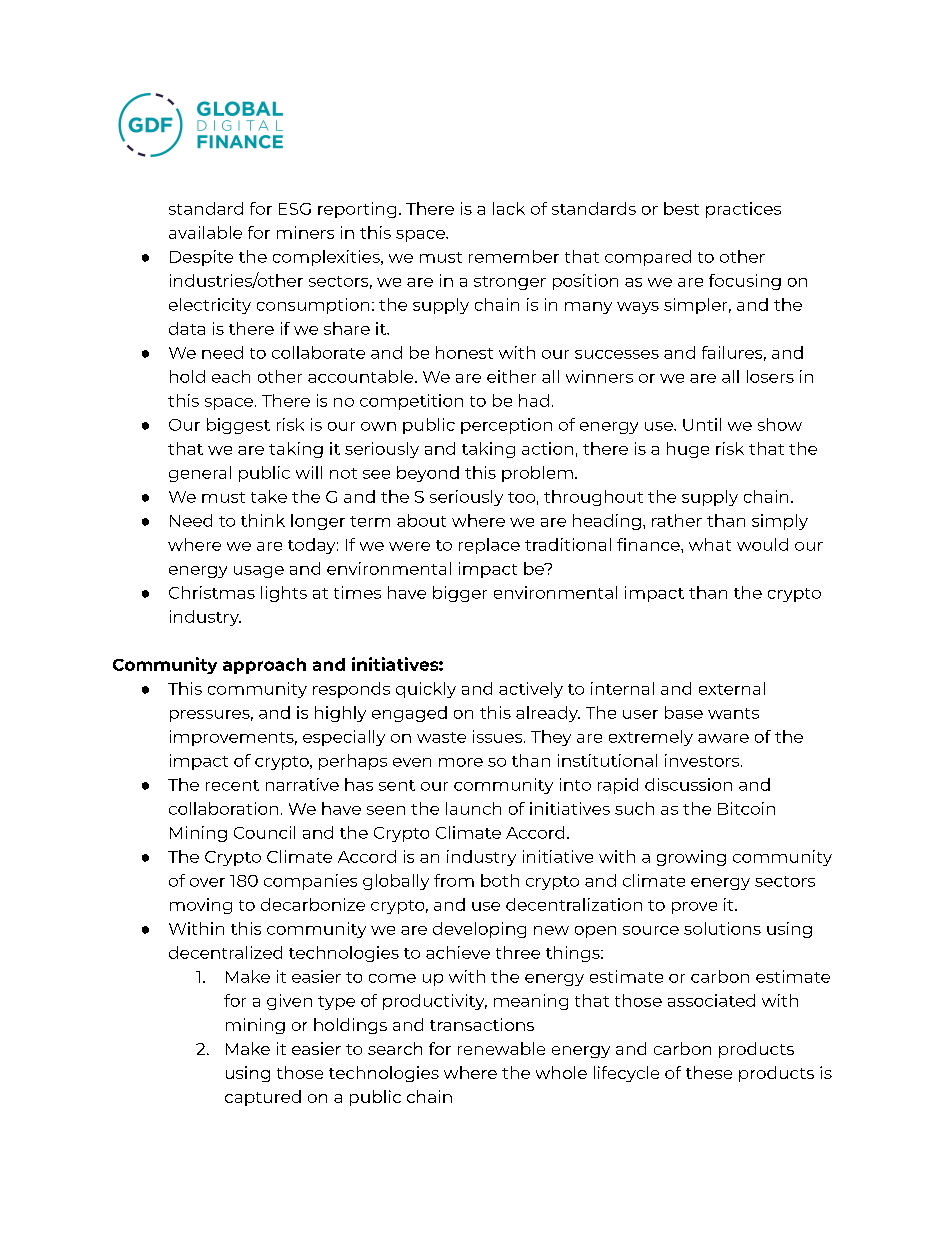 The image size is (952, 1233). What do you see at coordinates (514, 256) in the screenshot?
I see `remember` at bounding box center [514, 256].
